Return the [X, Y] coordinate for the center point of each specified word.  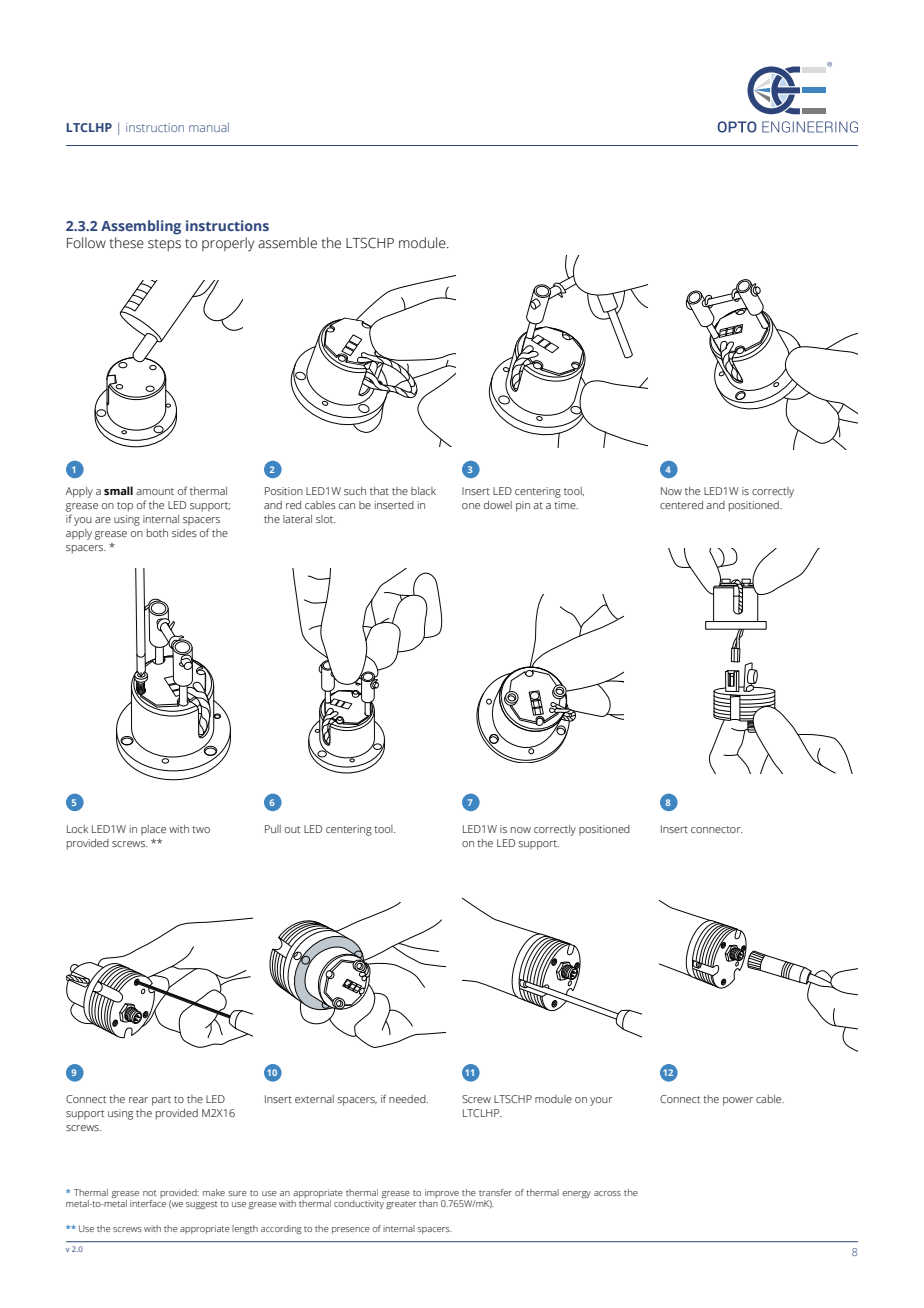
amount [155, 491]
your [601, 1101]
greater [401, 1205]
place [153, 830]
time [566, 505]
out [292, 829]
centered [681, 505]
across [607, 1193]
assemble [287, 243]
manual [209, 127]
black [423, 491]
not [149, 1193]
